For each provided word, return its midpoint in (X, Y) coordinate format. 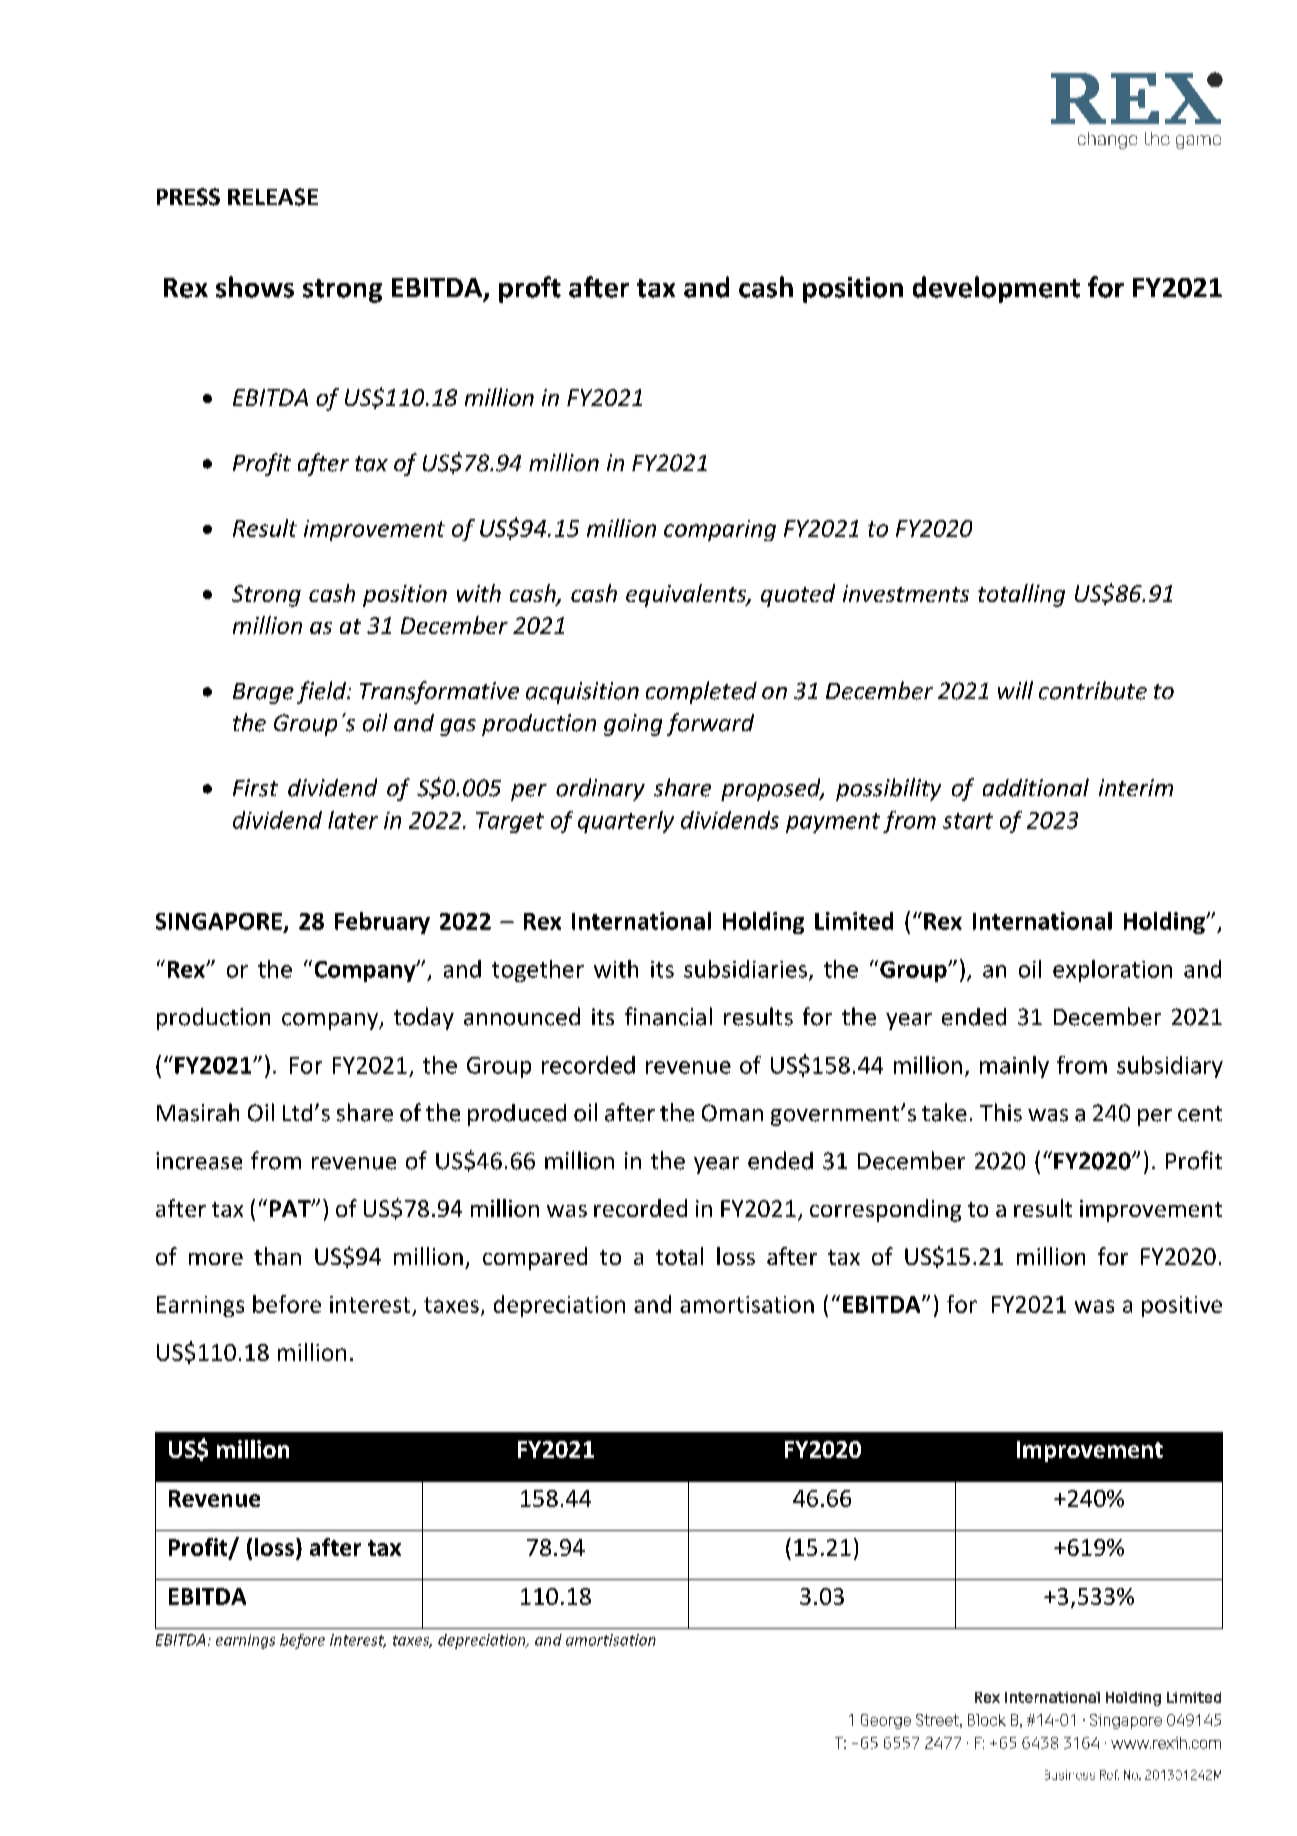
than (277, 1256)
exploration (1112, 971)
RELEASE (273, 197)
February (382, 923)
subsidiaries (745, 969)
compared (535, 1258)
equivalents (687, 595)
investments (906, 593)
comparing (720, 530)
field (322, 692)
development (996, 289)
